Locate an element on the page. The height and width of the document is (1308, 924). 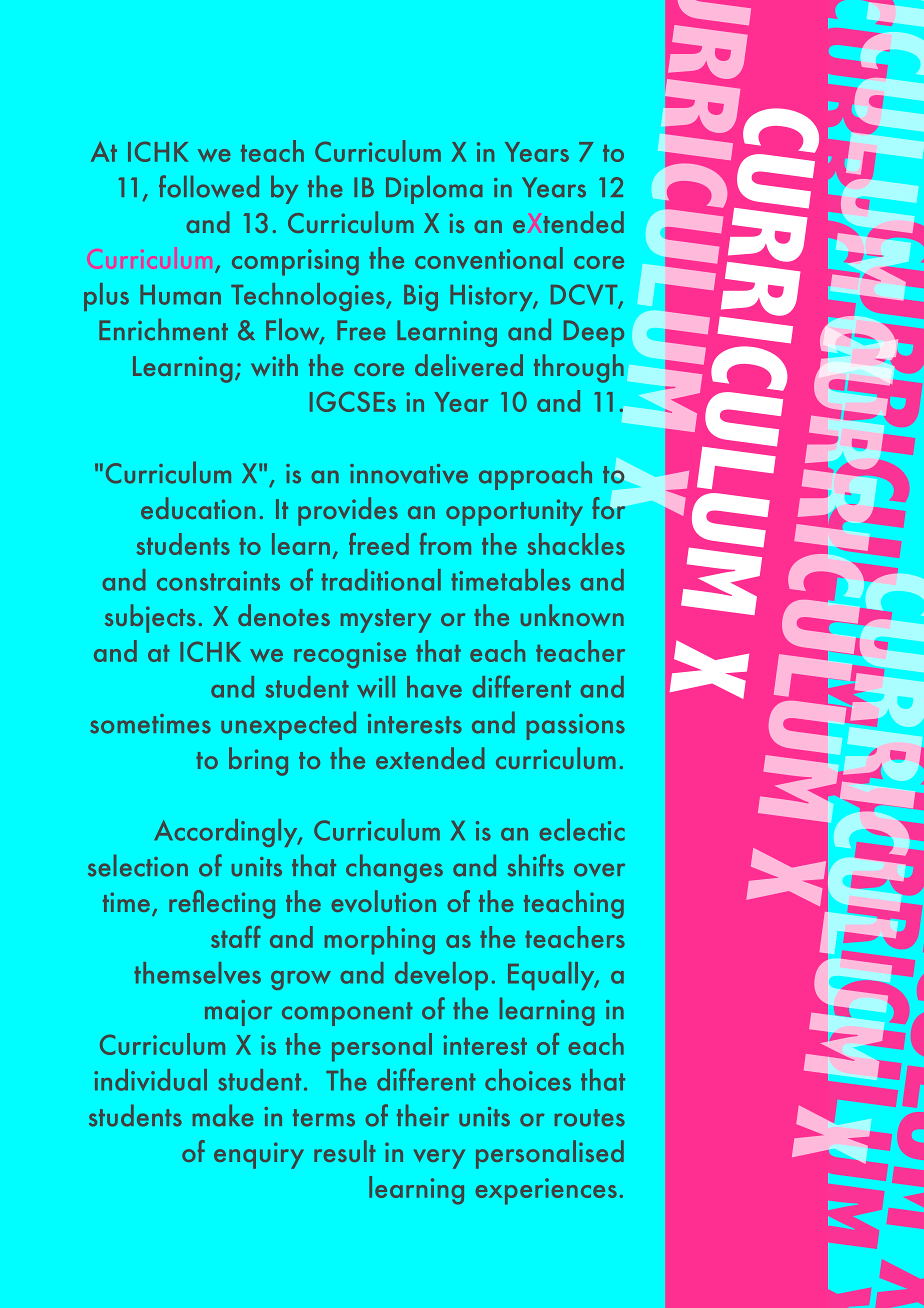
conventional is located at coordinates (489, 258).
